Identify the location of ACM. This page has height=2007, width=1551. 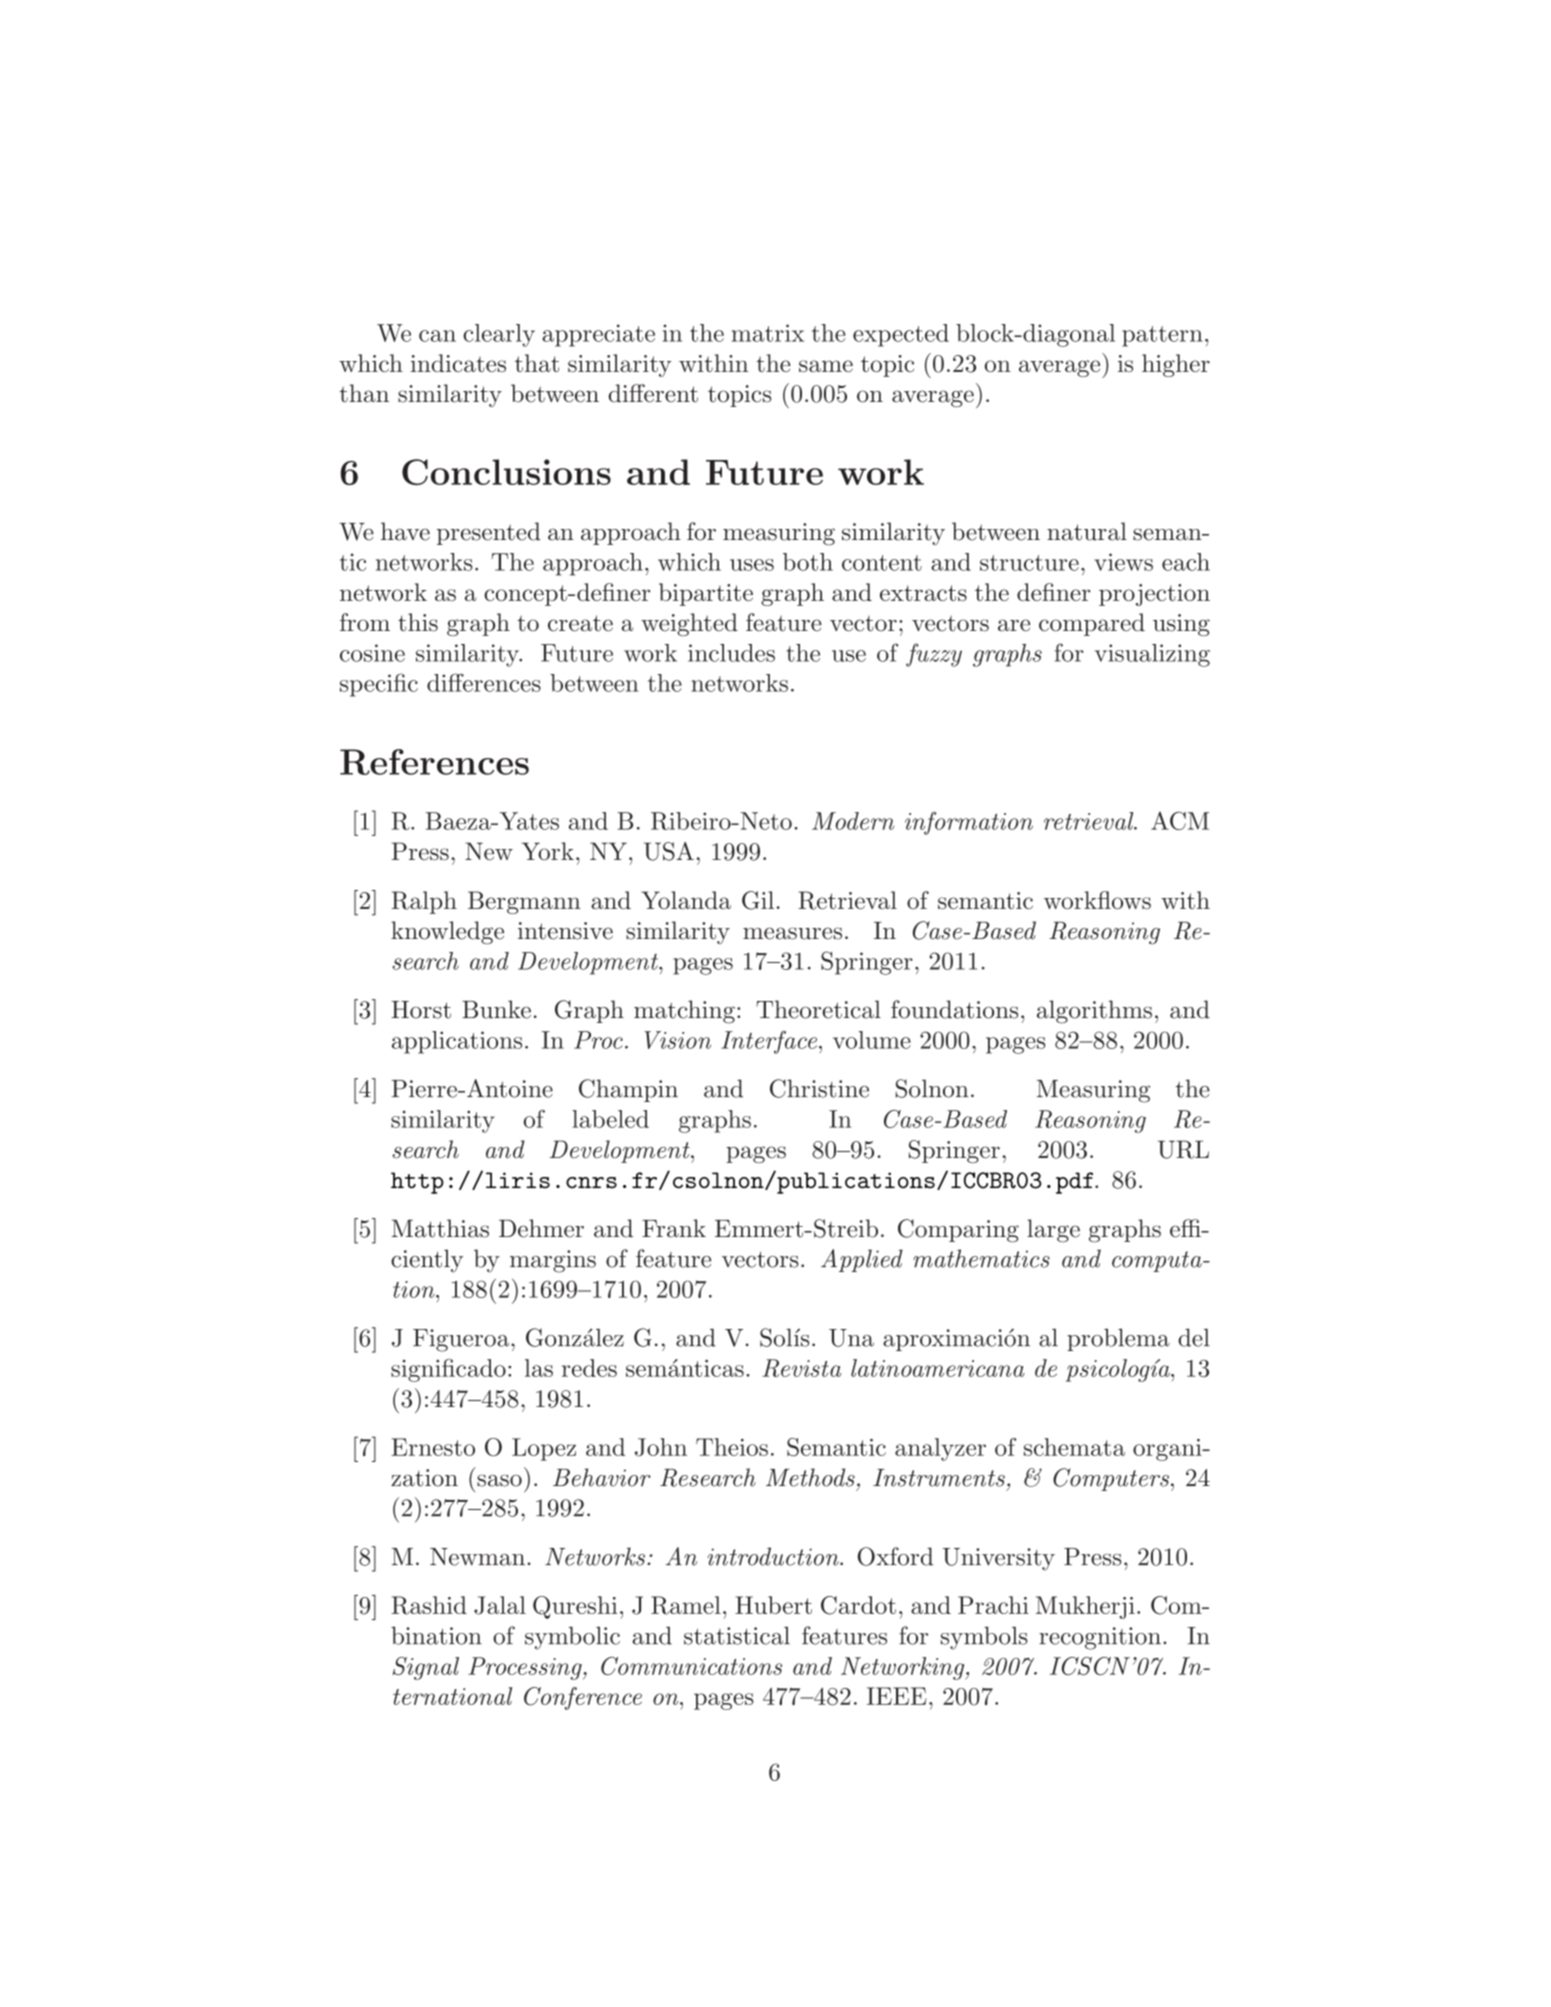
(1180, 820).
